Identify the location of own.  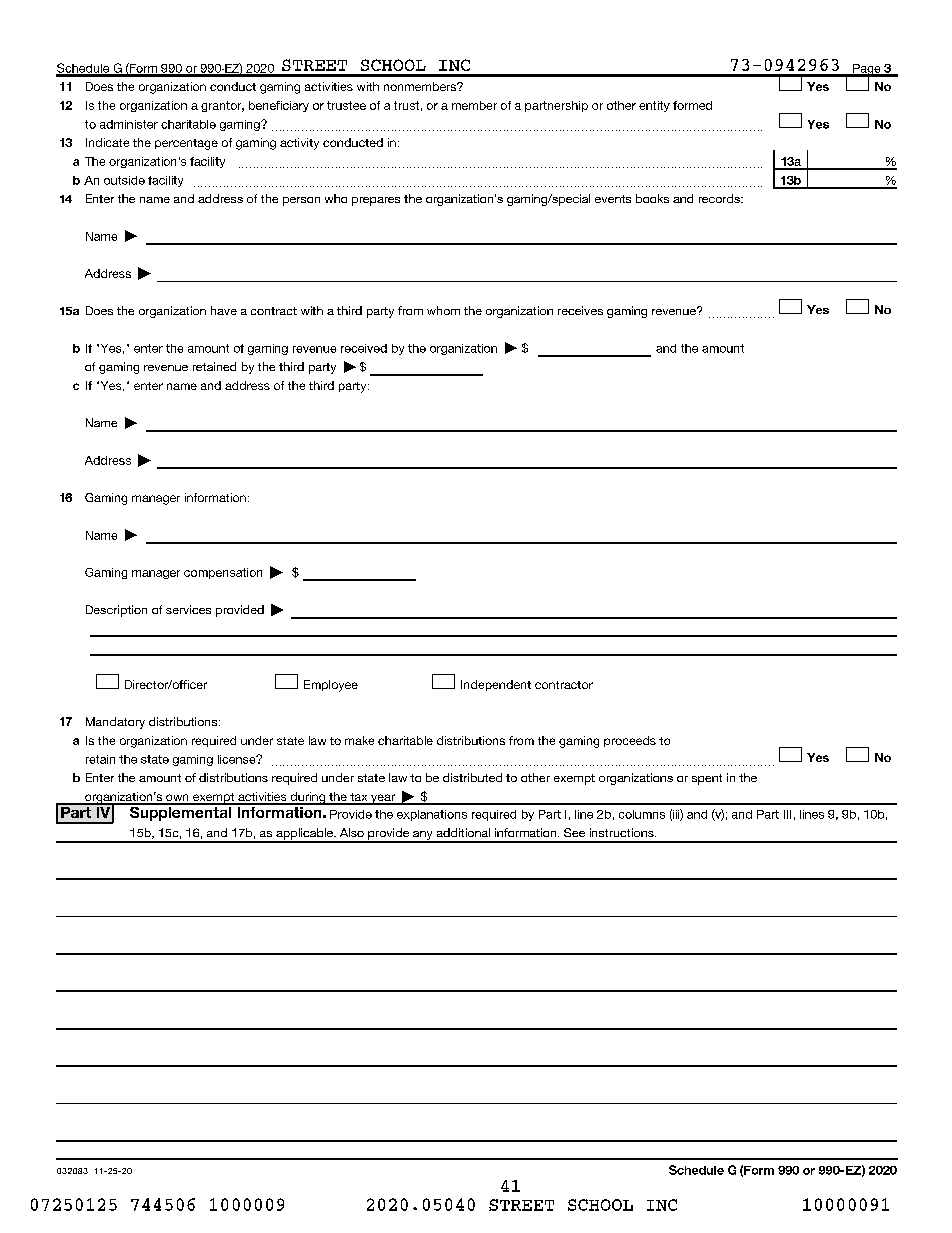
(177, 799).
